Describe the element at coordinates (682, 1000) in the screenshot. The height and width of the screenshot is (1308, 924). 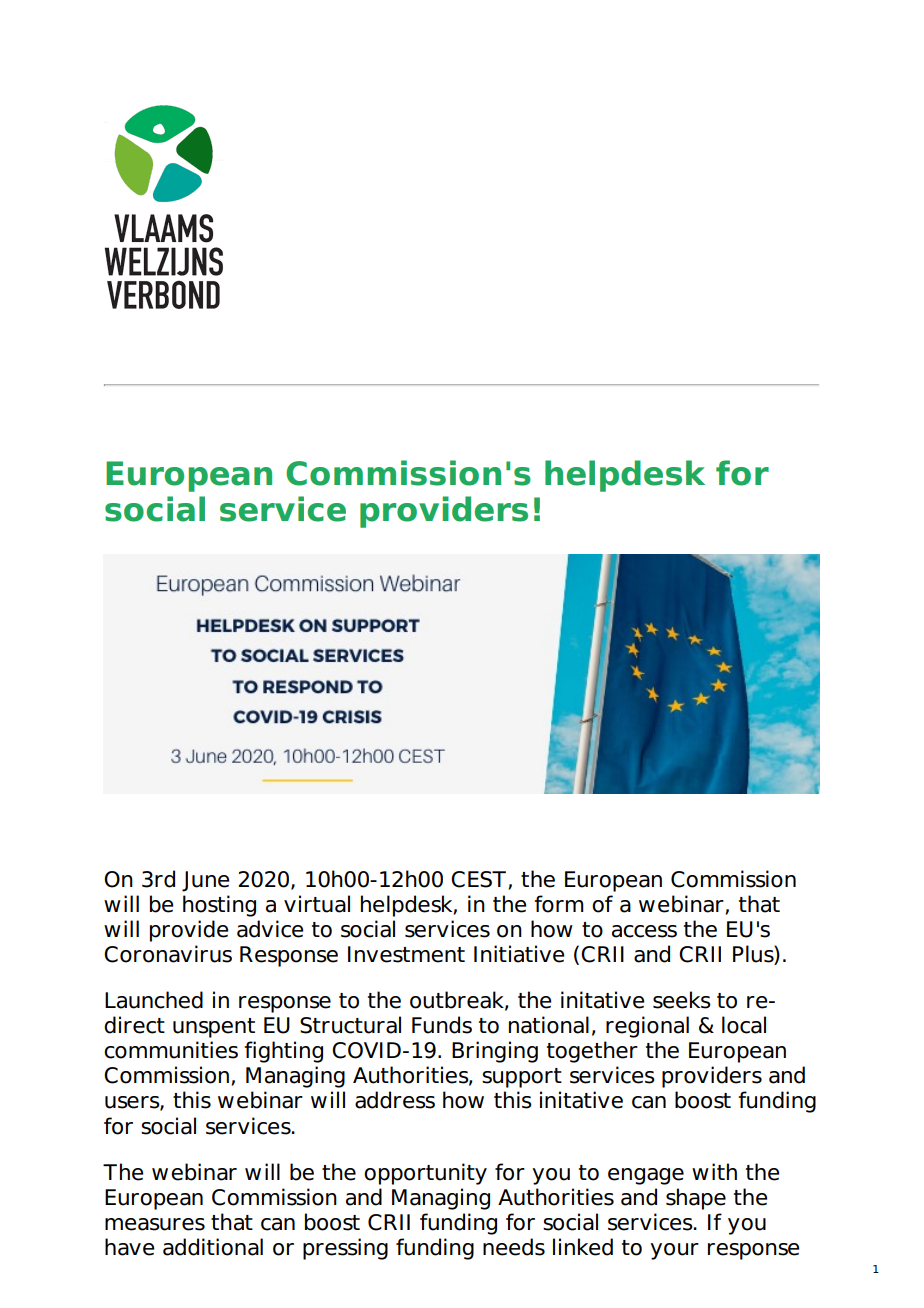
I see `seeks` at that location.
